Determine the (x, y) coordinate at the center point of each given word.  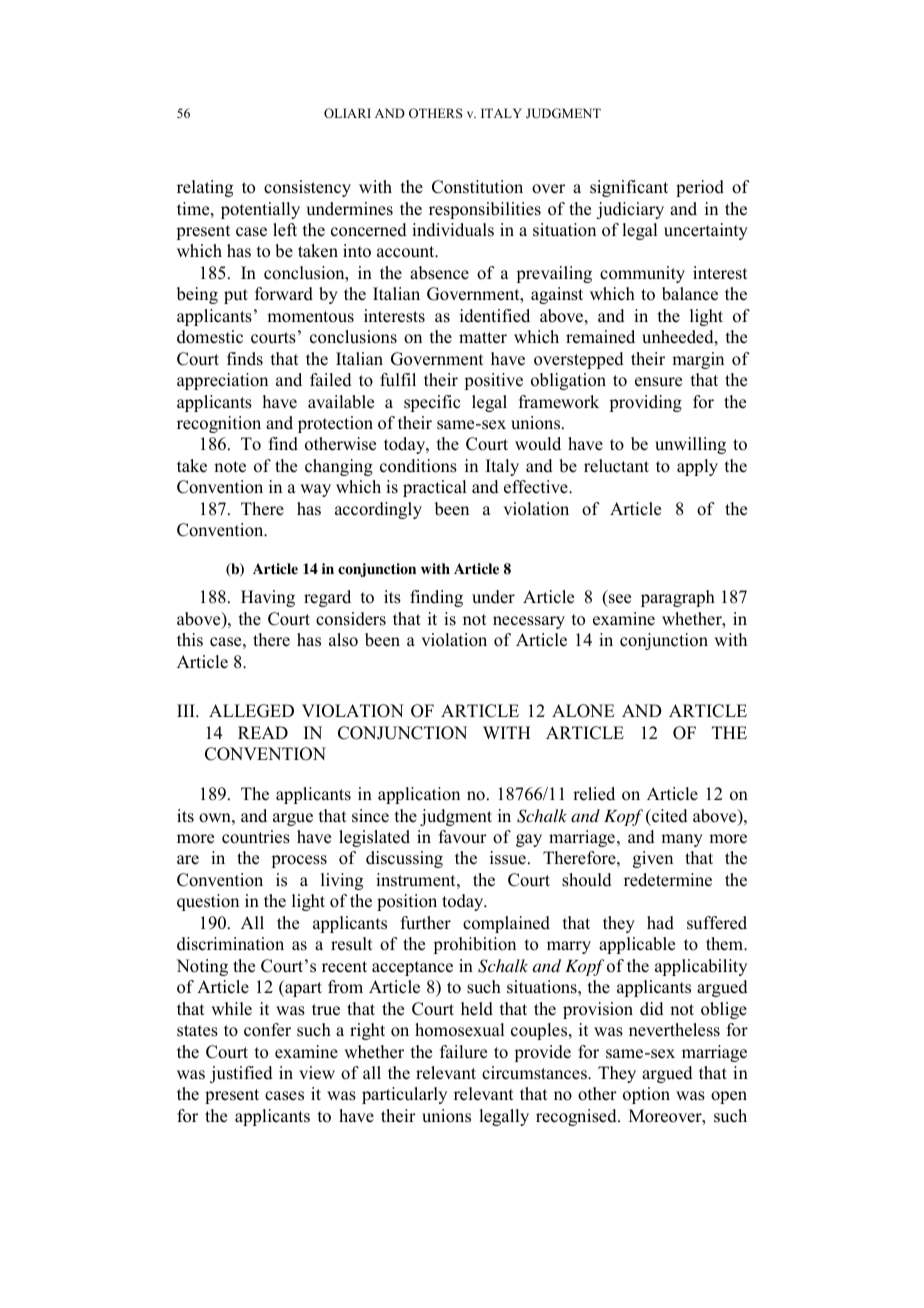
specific (432, 403)
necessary (529, 622)
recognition (219, 424)
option (646, 1095)
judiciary (630, 210)
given (653, 859)
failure (463, 1052)
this (190, 640)
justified (241, 1074)
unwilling (690, 445)
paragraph (678, 598)
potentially (260, 210)
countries (256, 837)
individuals (453, 230)
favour (463, 837)
